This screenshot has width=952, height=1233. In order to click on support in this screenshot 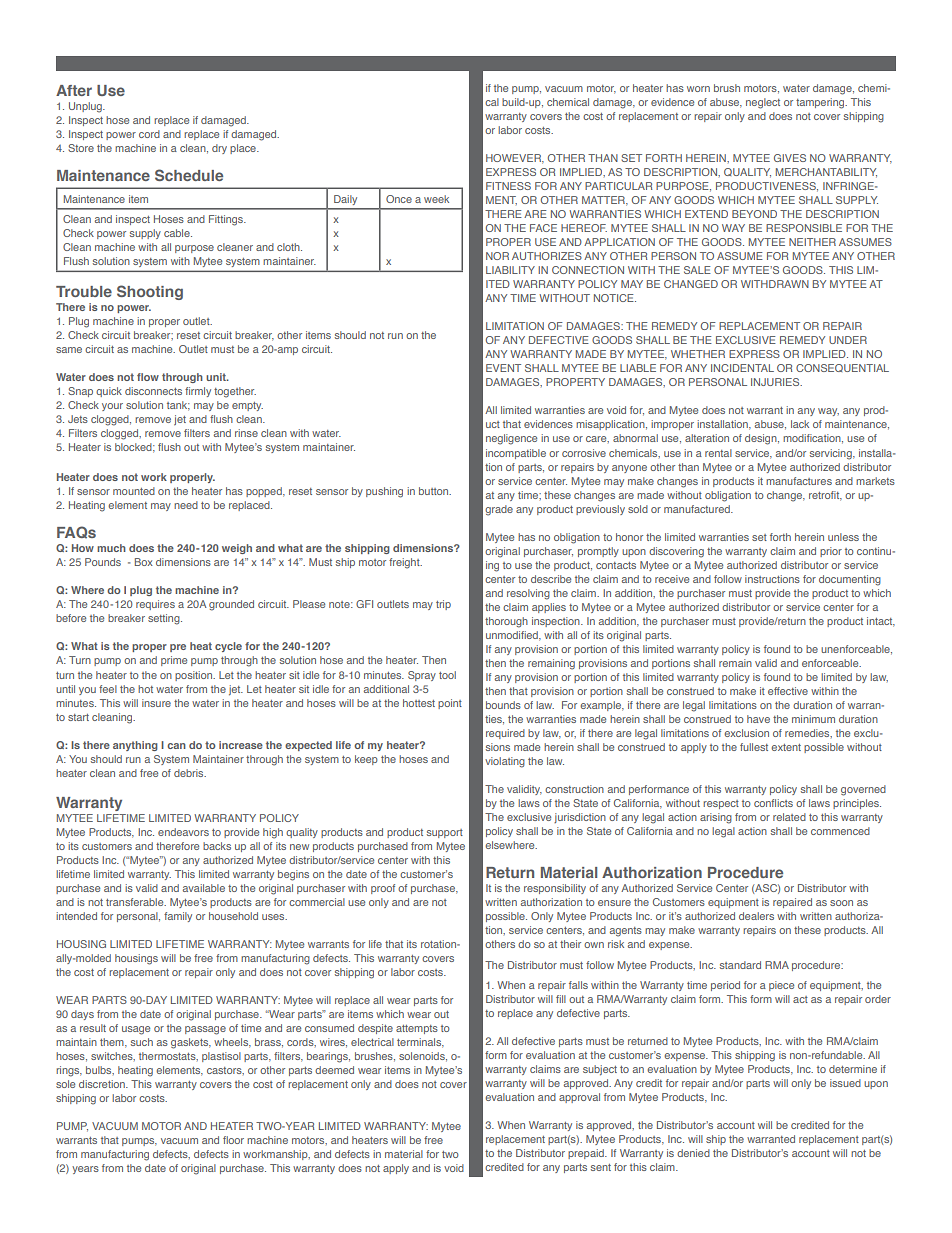, I will do `click(445, 833)`.
